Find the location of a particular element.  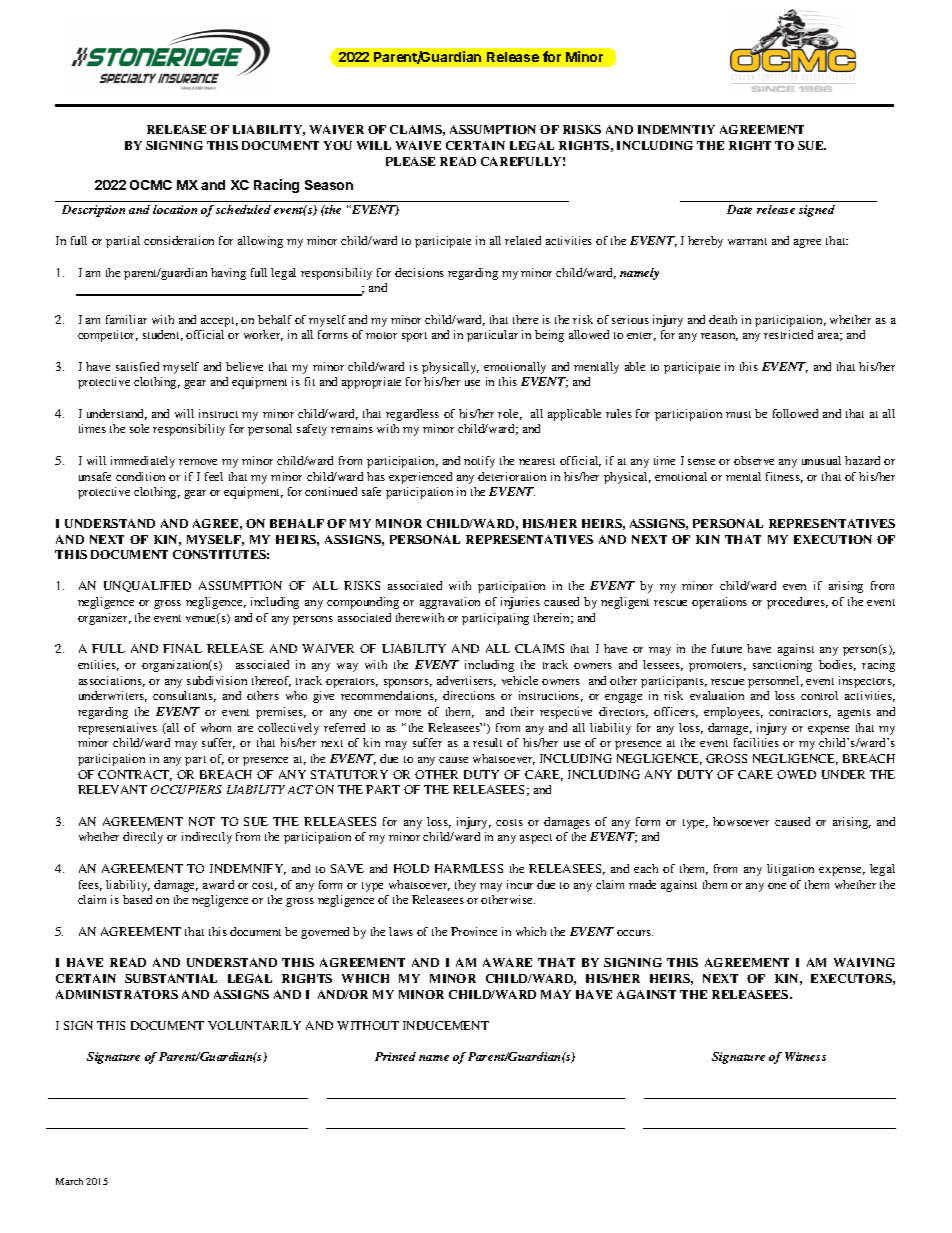

Printed is located at coordinates (395, 1056).
